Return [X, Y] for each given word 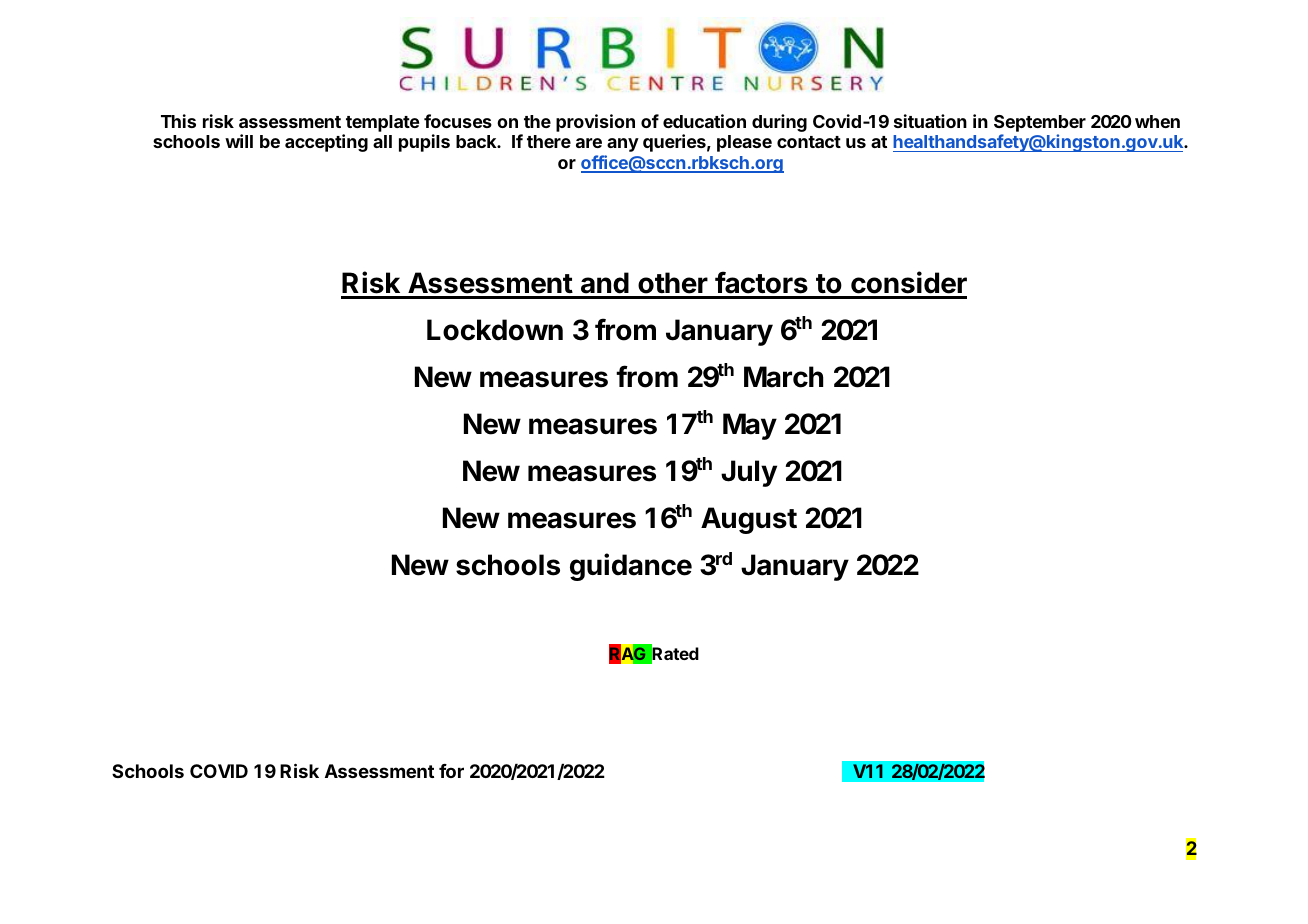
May [750, 426]
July [749, 473]
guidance [631, 567]
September [1040, 123]
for [451, 771]
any [623, 145]
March [783, 377]
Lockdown [495, 330]
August [749, 520]
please [744, 143]
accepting [326, 143]
